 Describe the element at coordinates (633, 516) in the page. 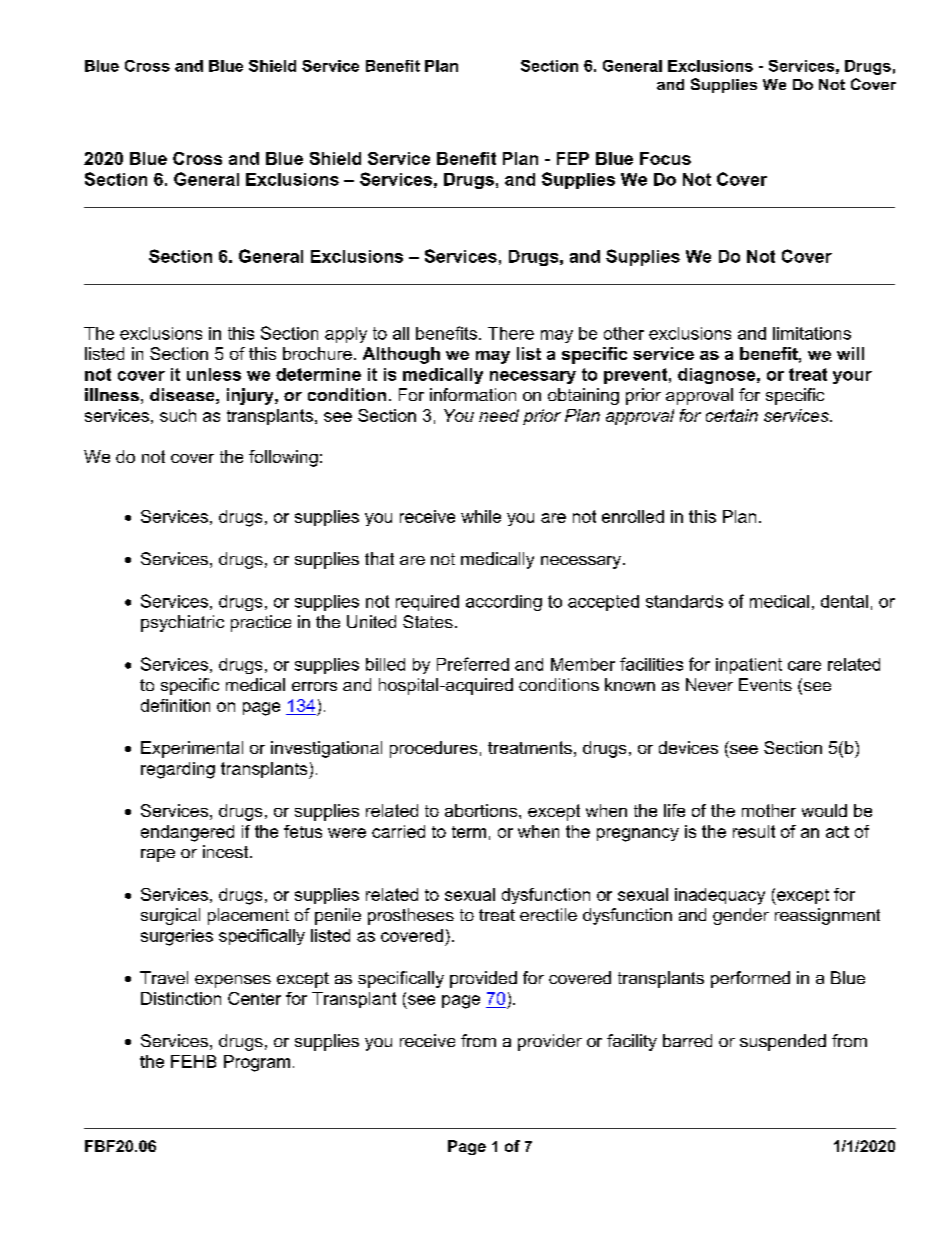

I see `enrolled` at that location.
